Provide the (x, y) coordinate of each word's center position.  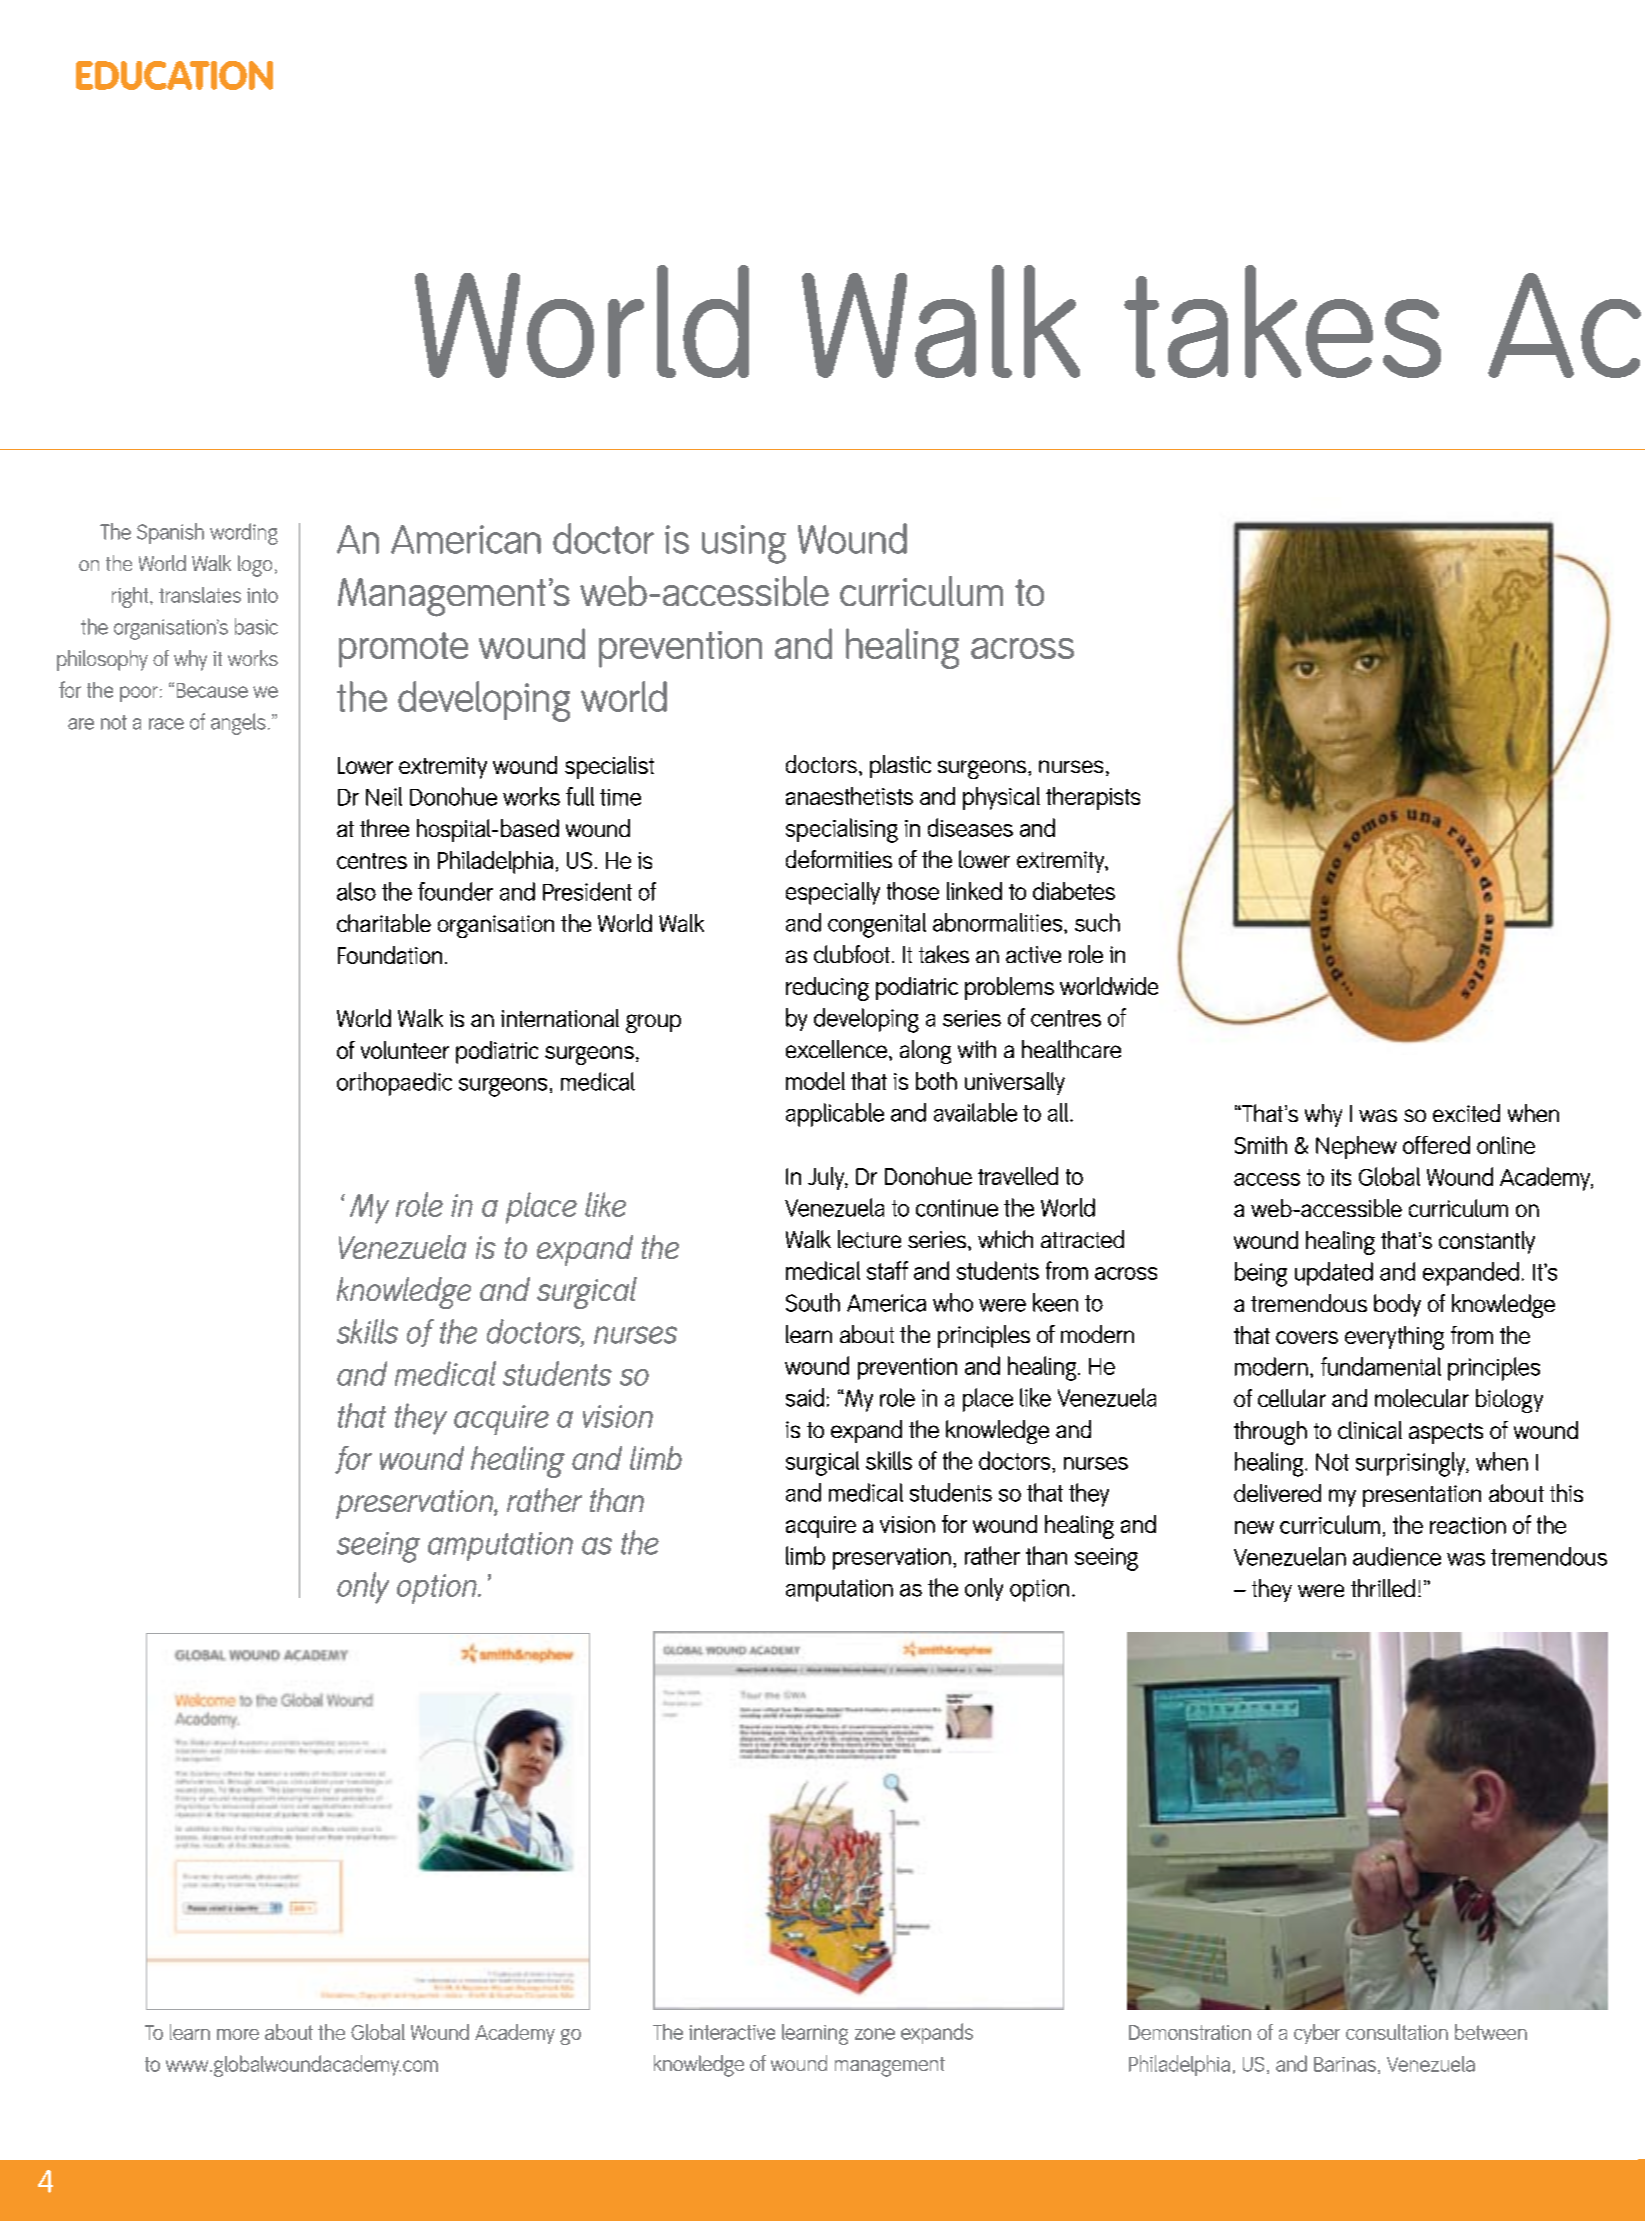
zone (875, 2034)
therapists (1093, 798)
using (744, 544)
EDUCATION (174, 75)
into (262, 595)
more (238, 2034)
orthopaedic (394, 1084)
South (813, 1302)
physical (1001, 798)
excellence (836, 1049)
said (805, 1397)
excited (1466, 1113)
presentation (1422, 1496)
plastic (900, 766)
